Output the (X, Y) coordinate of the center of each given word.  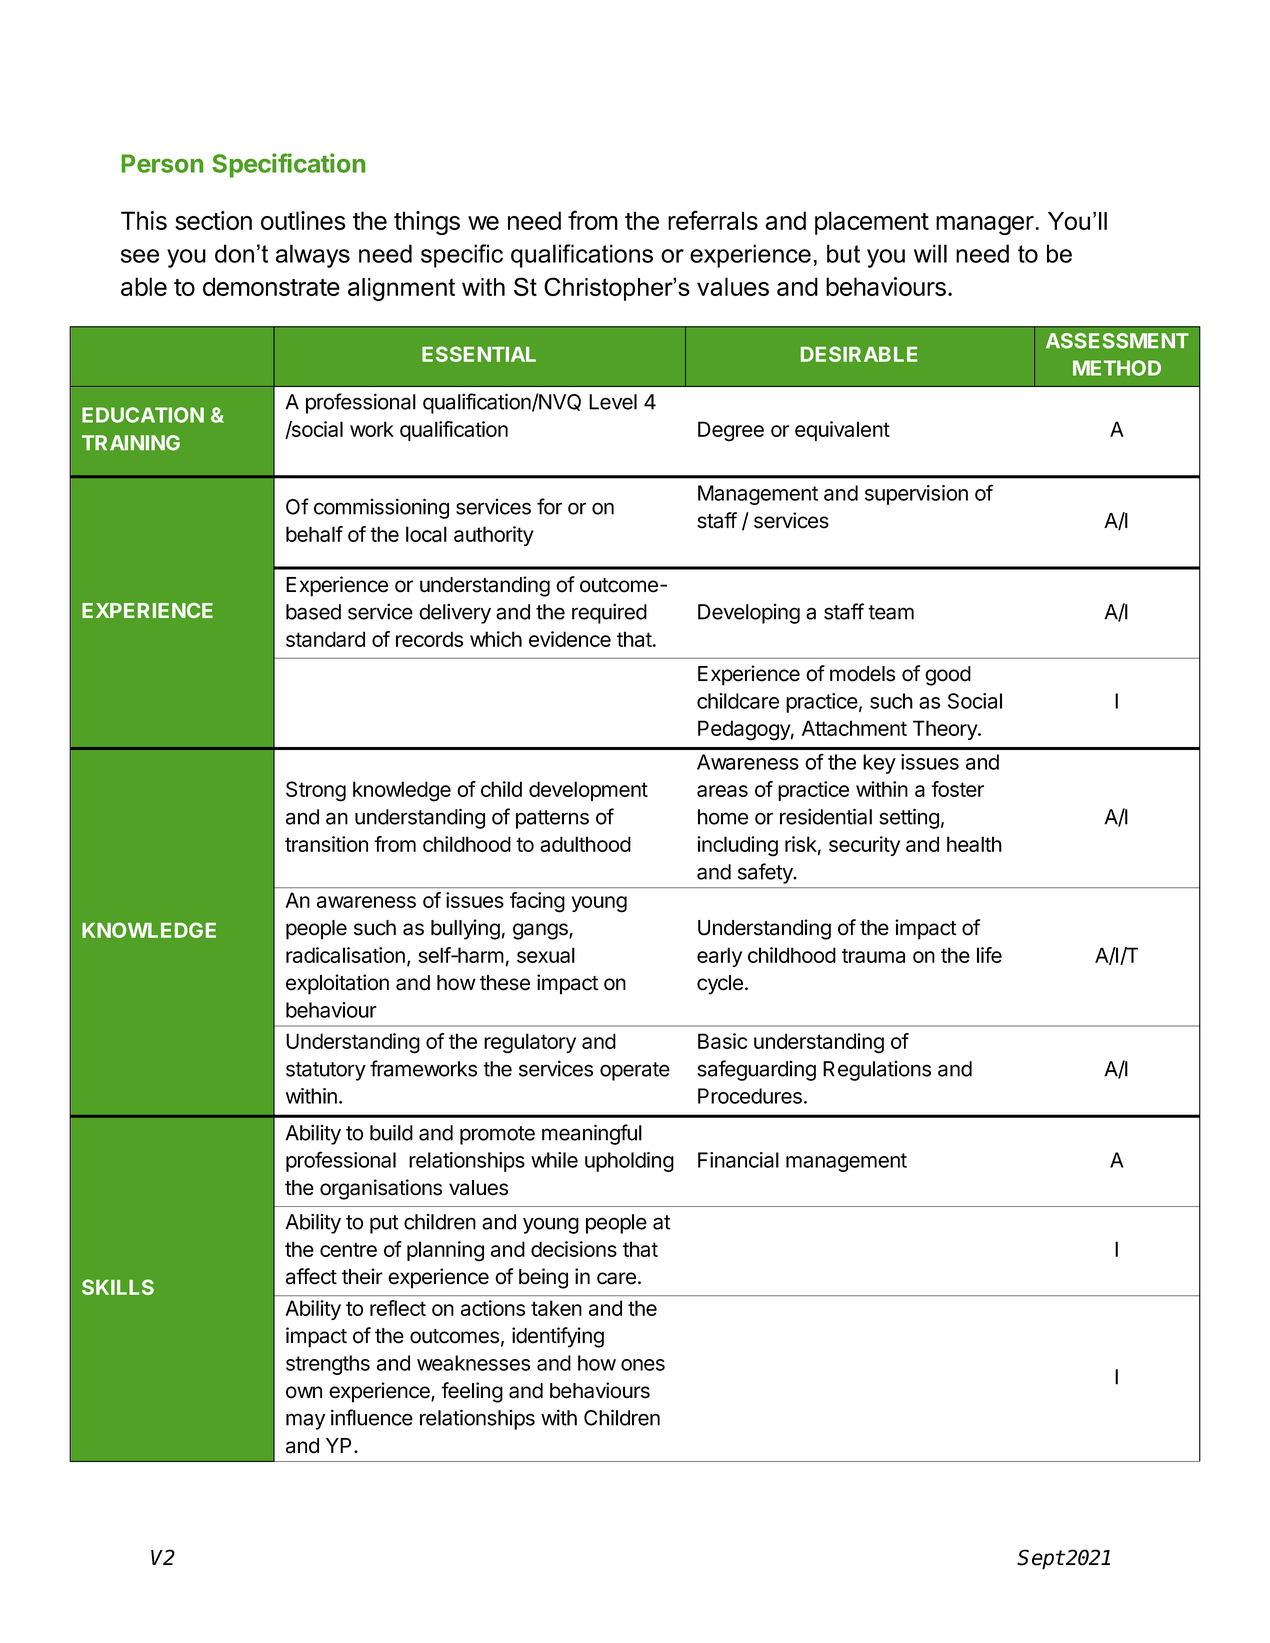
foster (957, 789)
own (304, 1392)
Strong (316, 791)
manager (985, 225)
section (213, 220)
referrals (713, 220)
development (588, 791)
